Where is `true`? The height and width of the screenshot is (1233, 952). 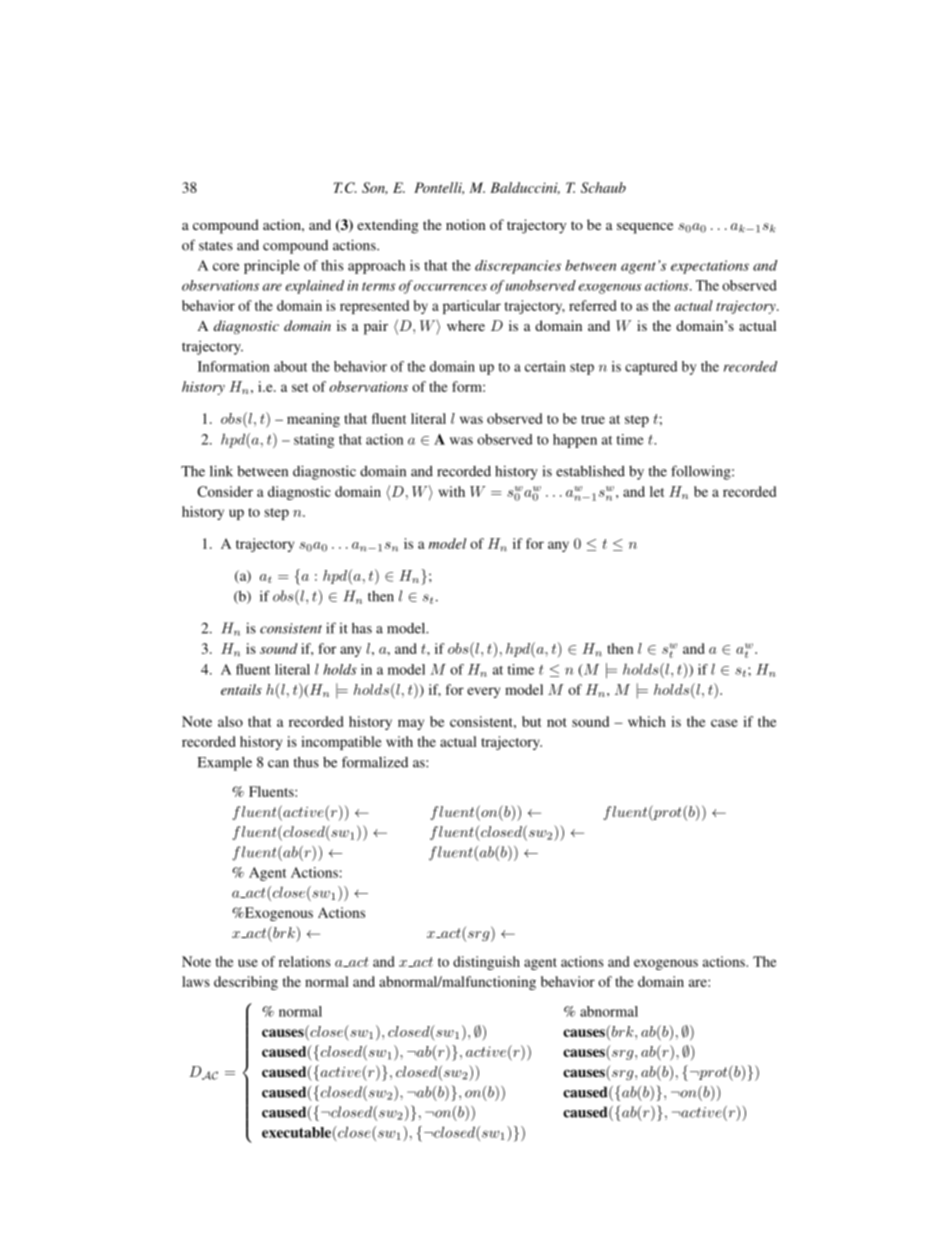
true is located at coordinates (593, 419).
